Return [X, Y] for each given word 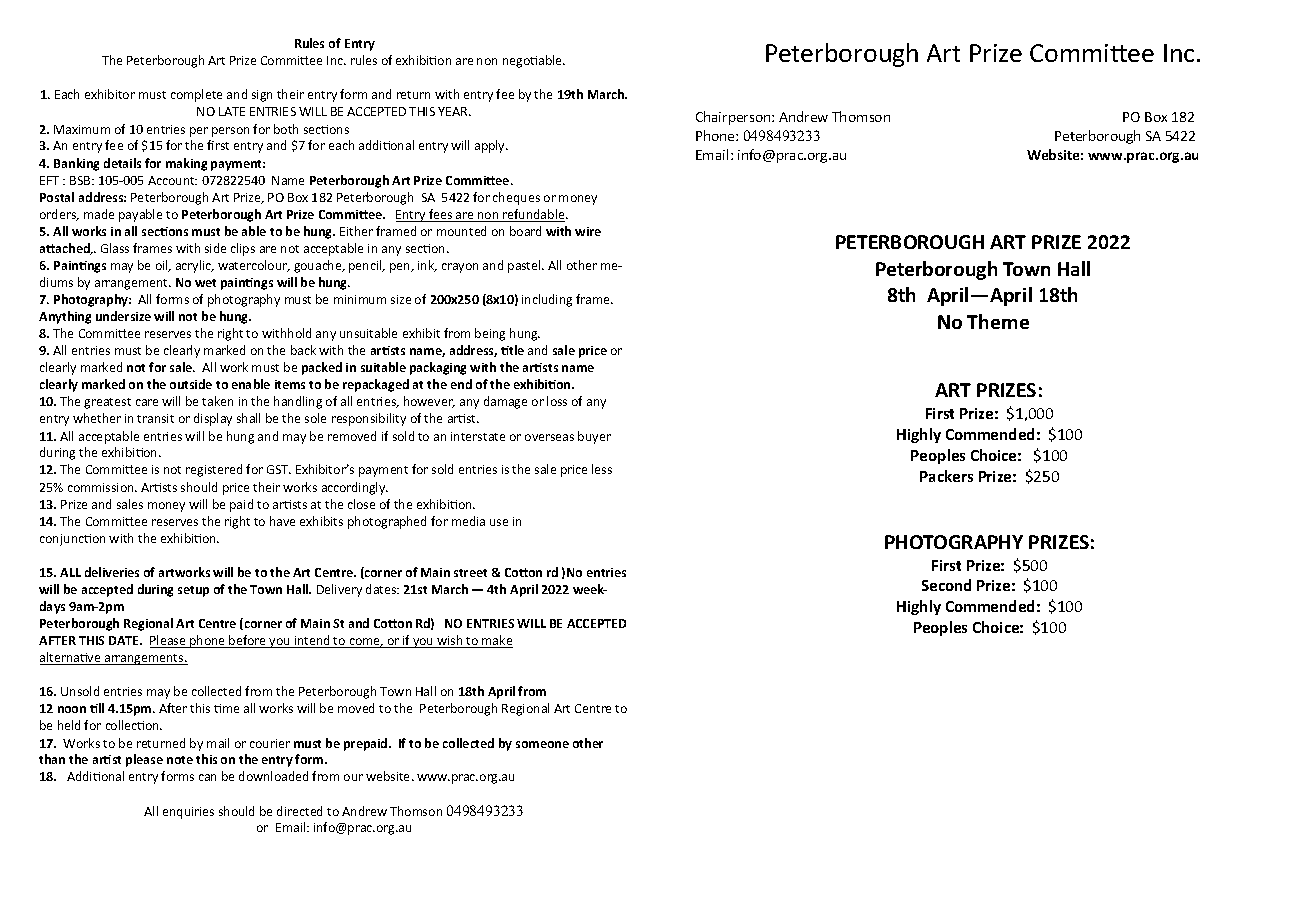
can [207, 777]
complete [196, 95]
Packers [946, 476]
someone [542, 744]
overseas [549, 437]
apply [491, 146]
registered [214, 470]
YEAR [454, 111]
